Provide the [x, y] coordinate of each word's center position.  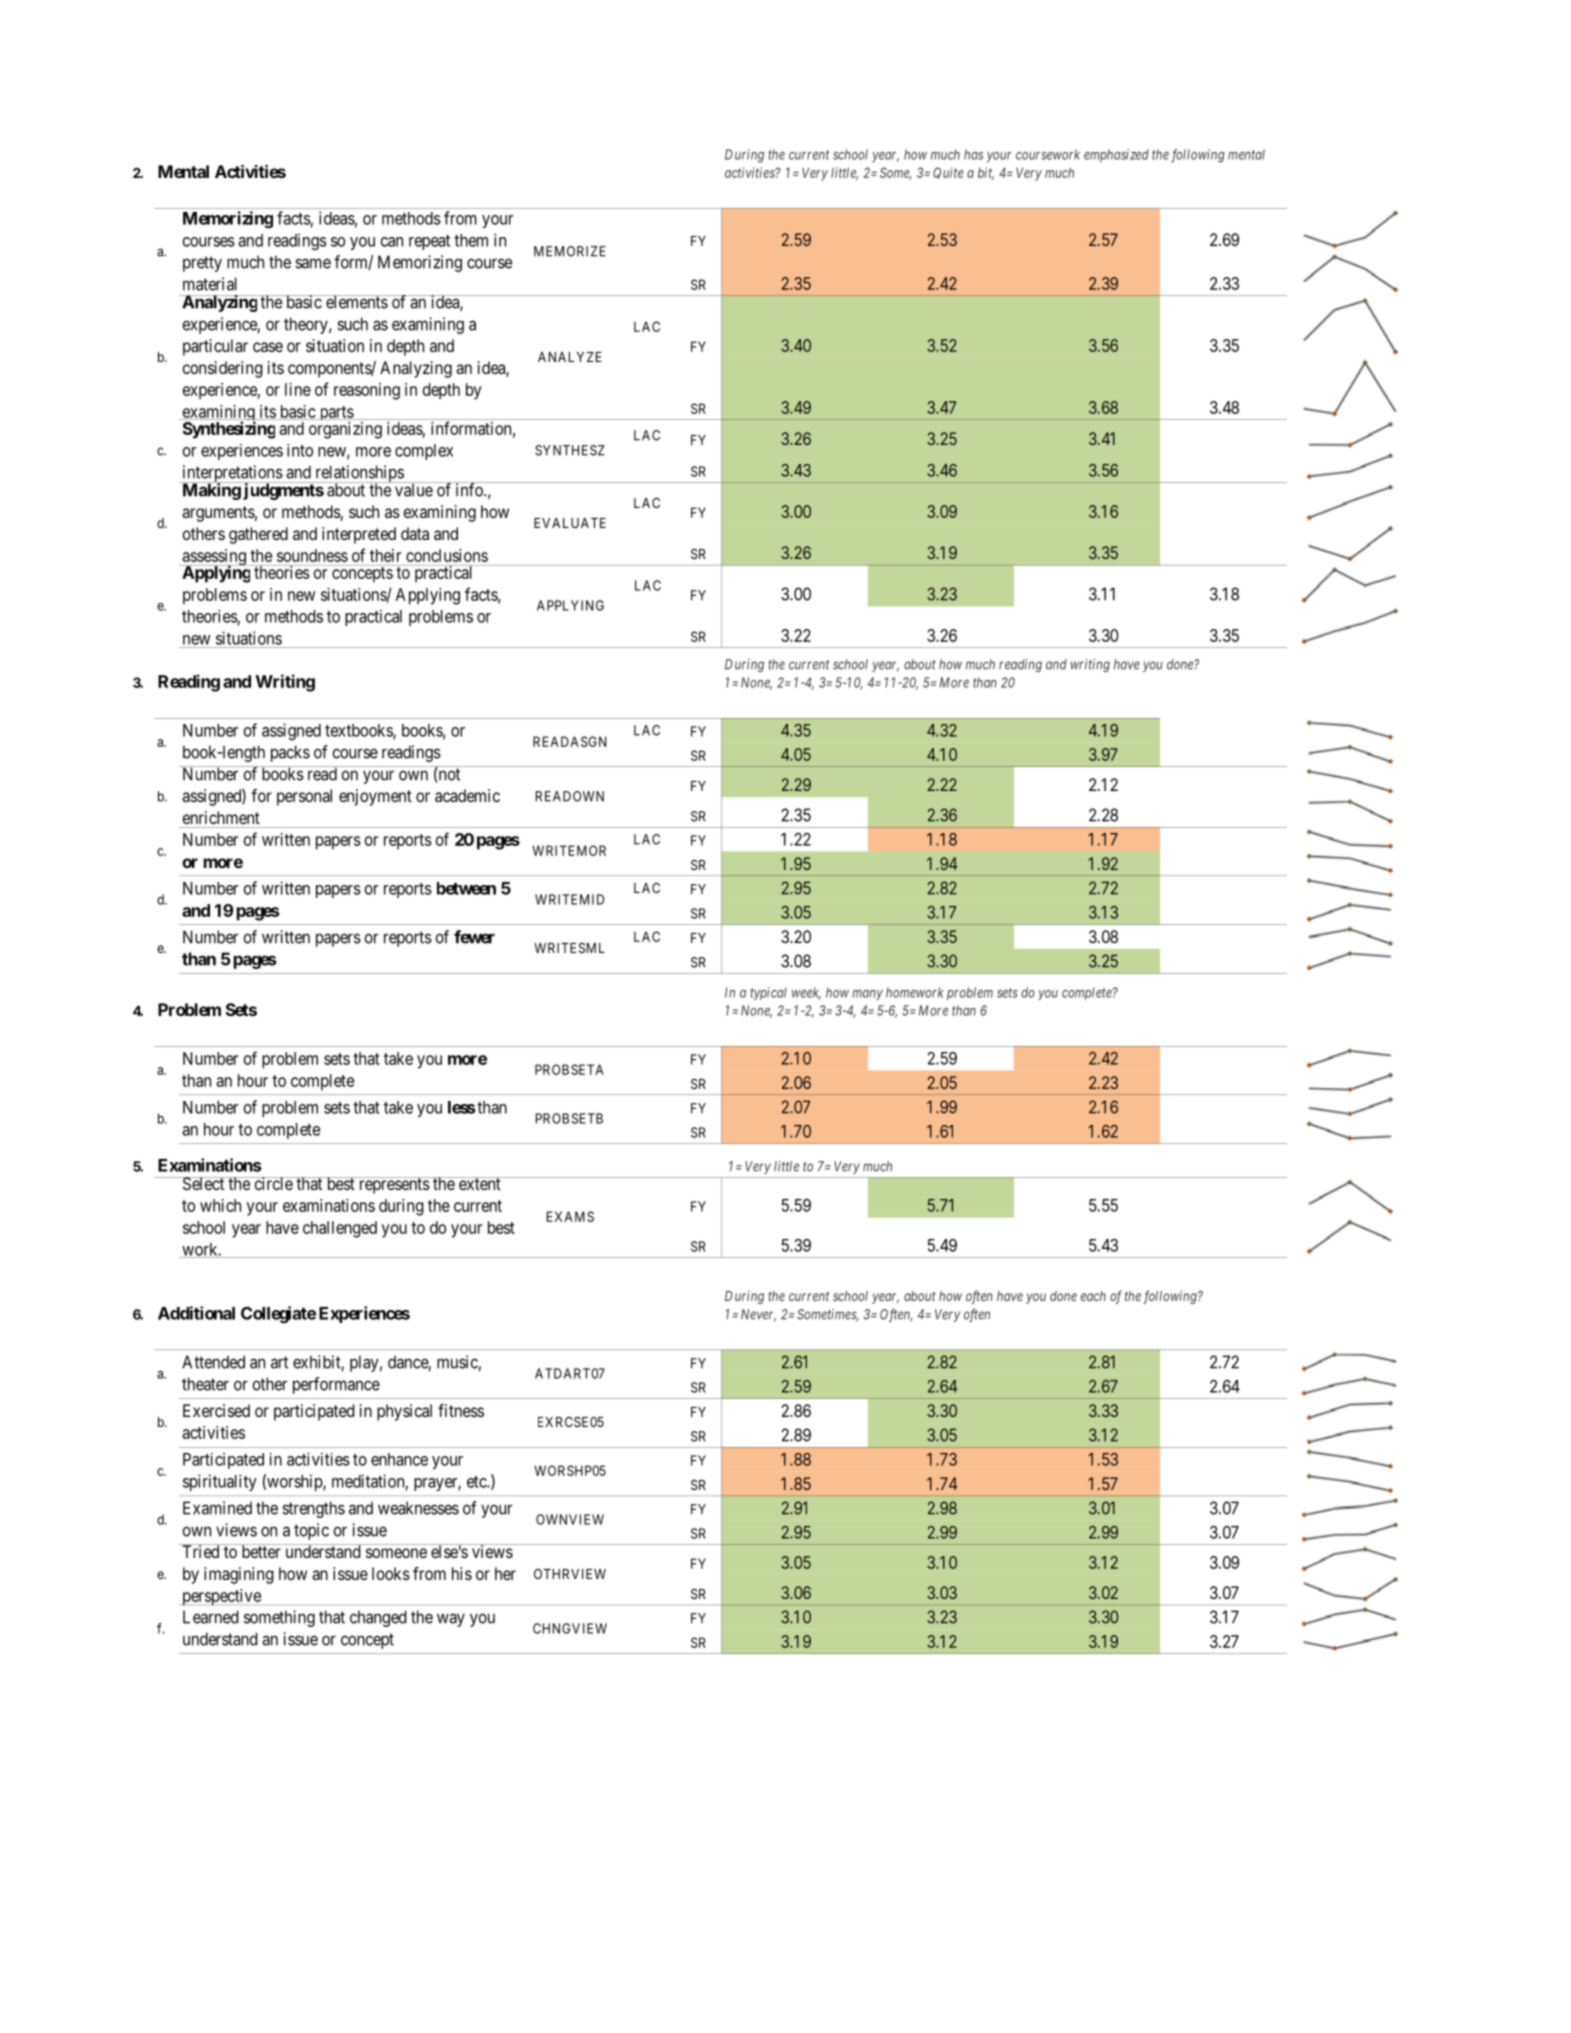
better [261, 1551]
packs [290, 753]
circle [273, 1183]
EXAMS [570, 1216]
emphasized [1116, 156]
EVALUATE [570, 523]
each [1093, 1296]
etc [477, 1482]
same [313, 263]
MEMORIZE [570, 251]
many [867, 995]
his [462, 1573]
